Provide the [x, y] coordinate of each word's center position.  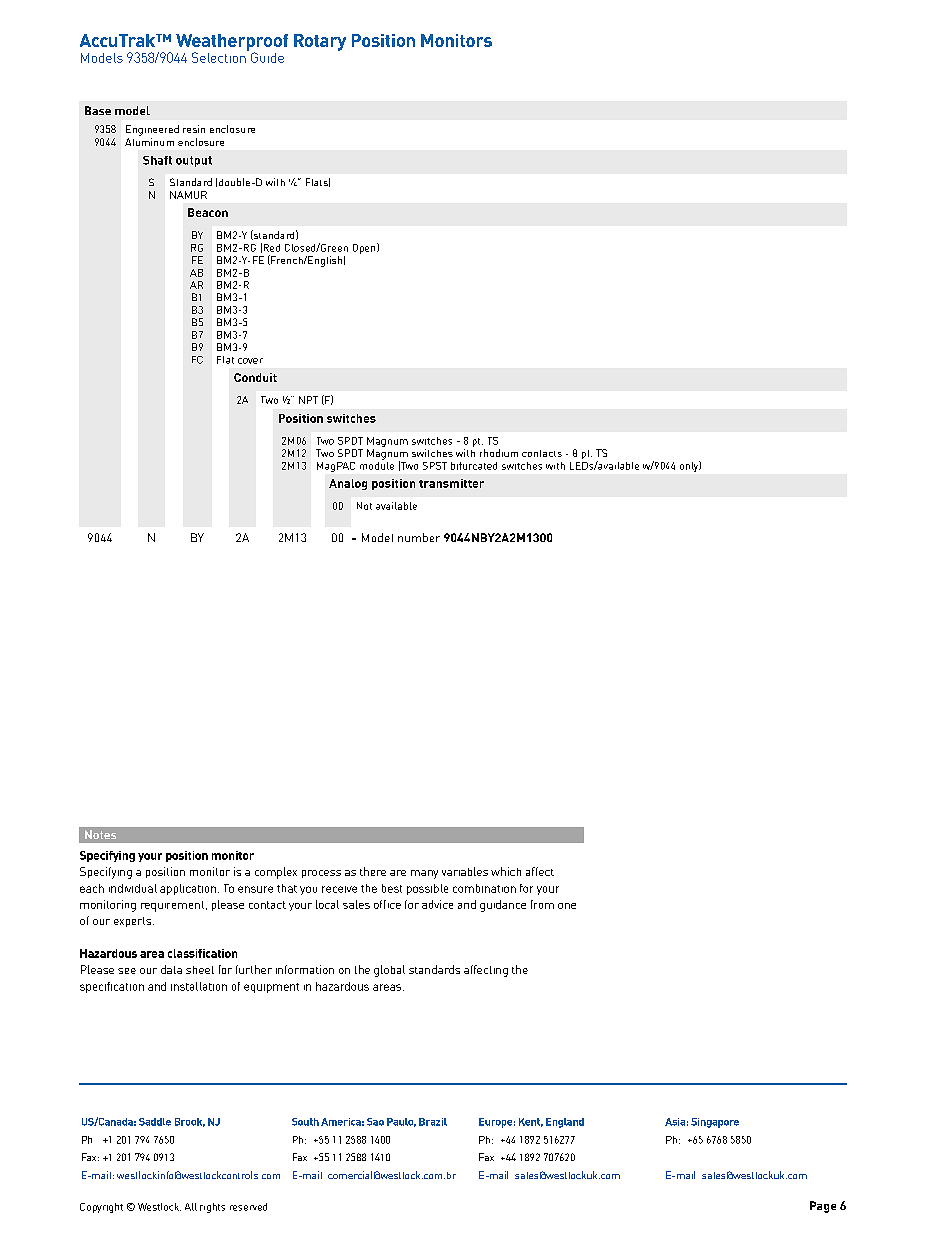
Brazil [433, 1122]
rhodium [499, 453]
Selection [220, 56]
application [188, 889]
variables [465, 871]
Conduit [255, 377]
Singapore [715, 1123]
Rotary [320, 42]
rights [212, 1208]
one [567, 906]
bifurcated [474, 466]
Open [365, 248]
